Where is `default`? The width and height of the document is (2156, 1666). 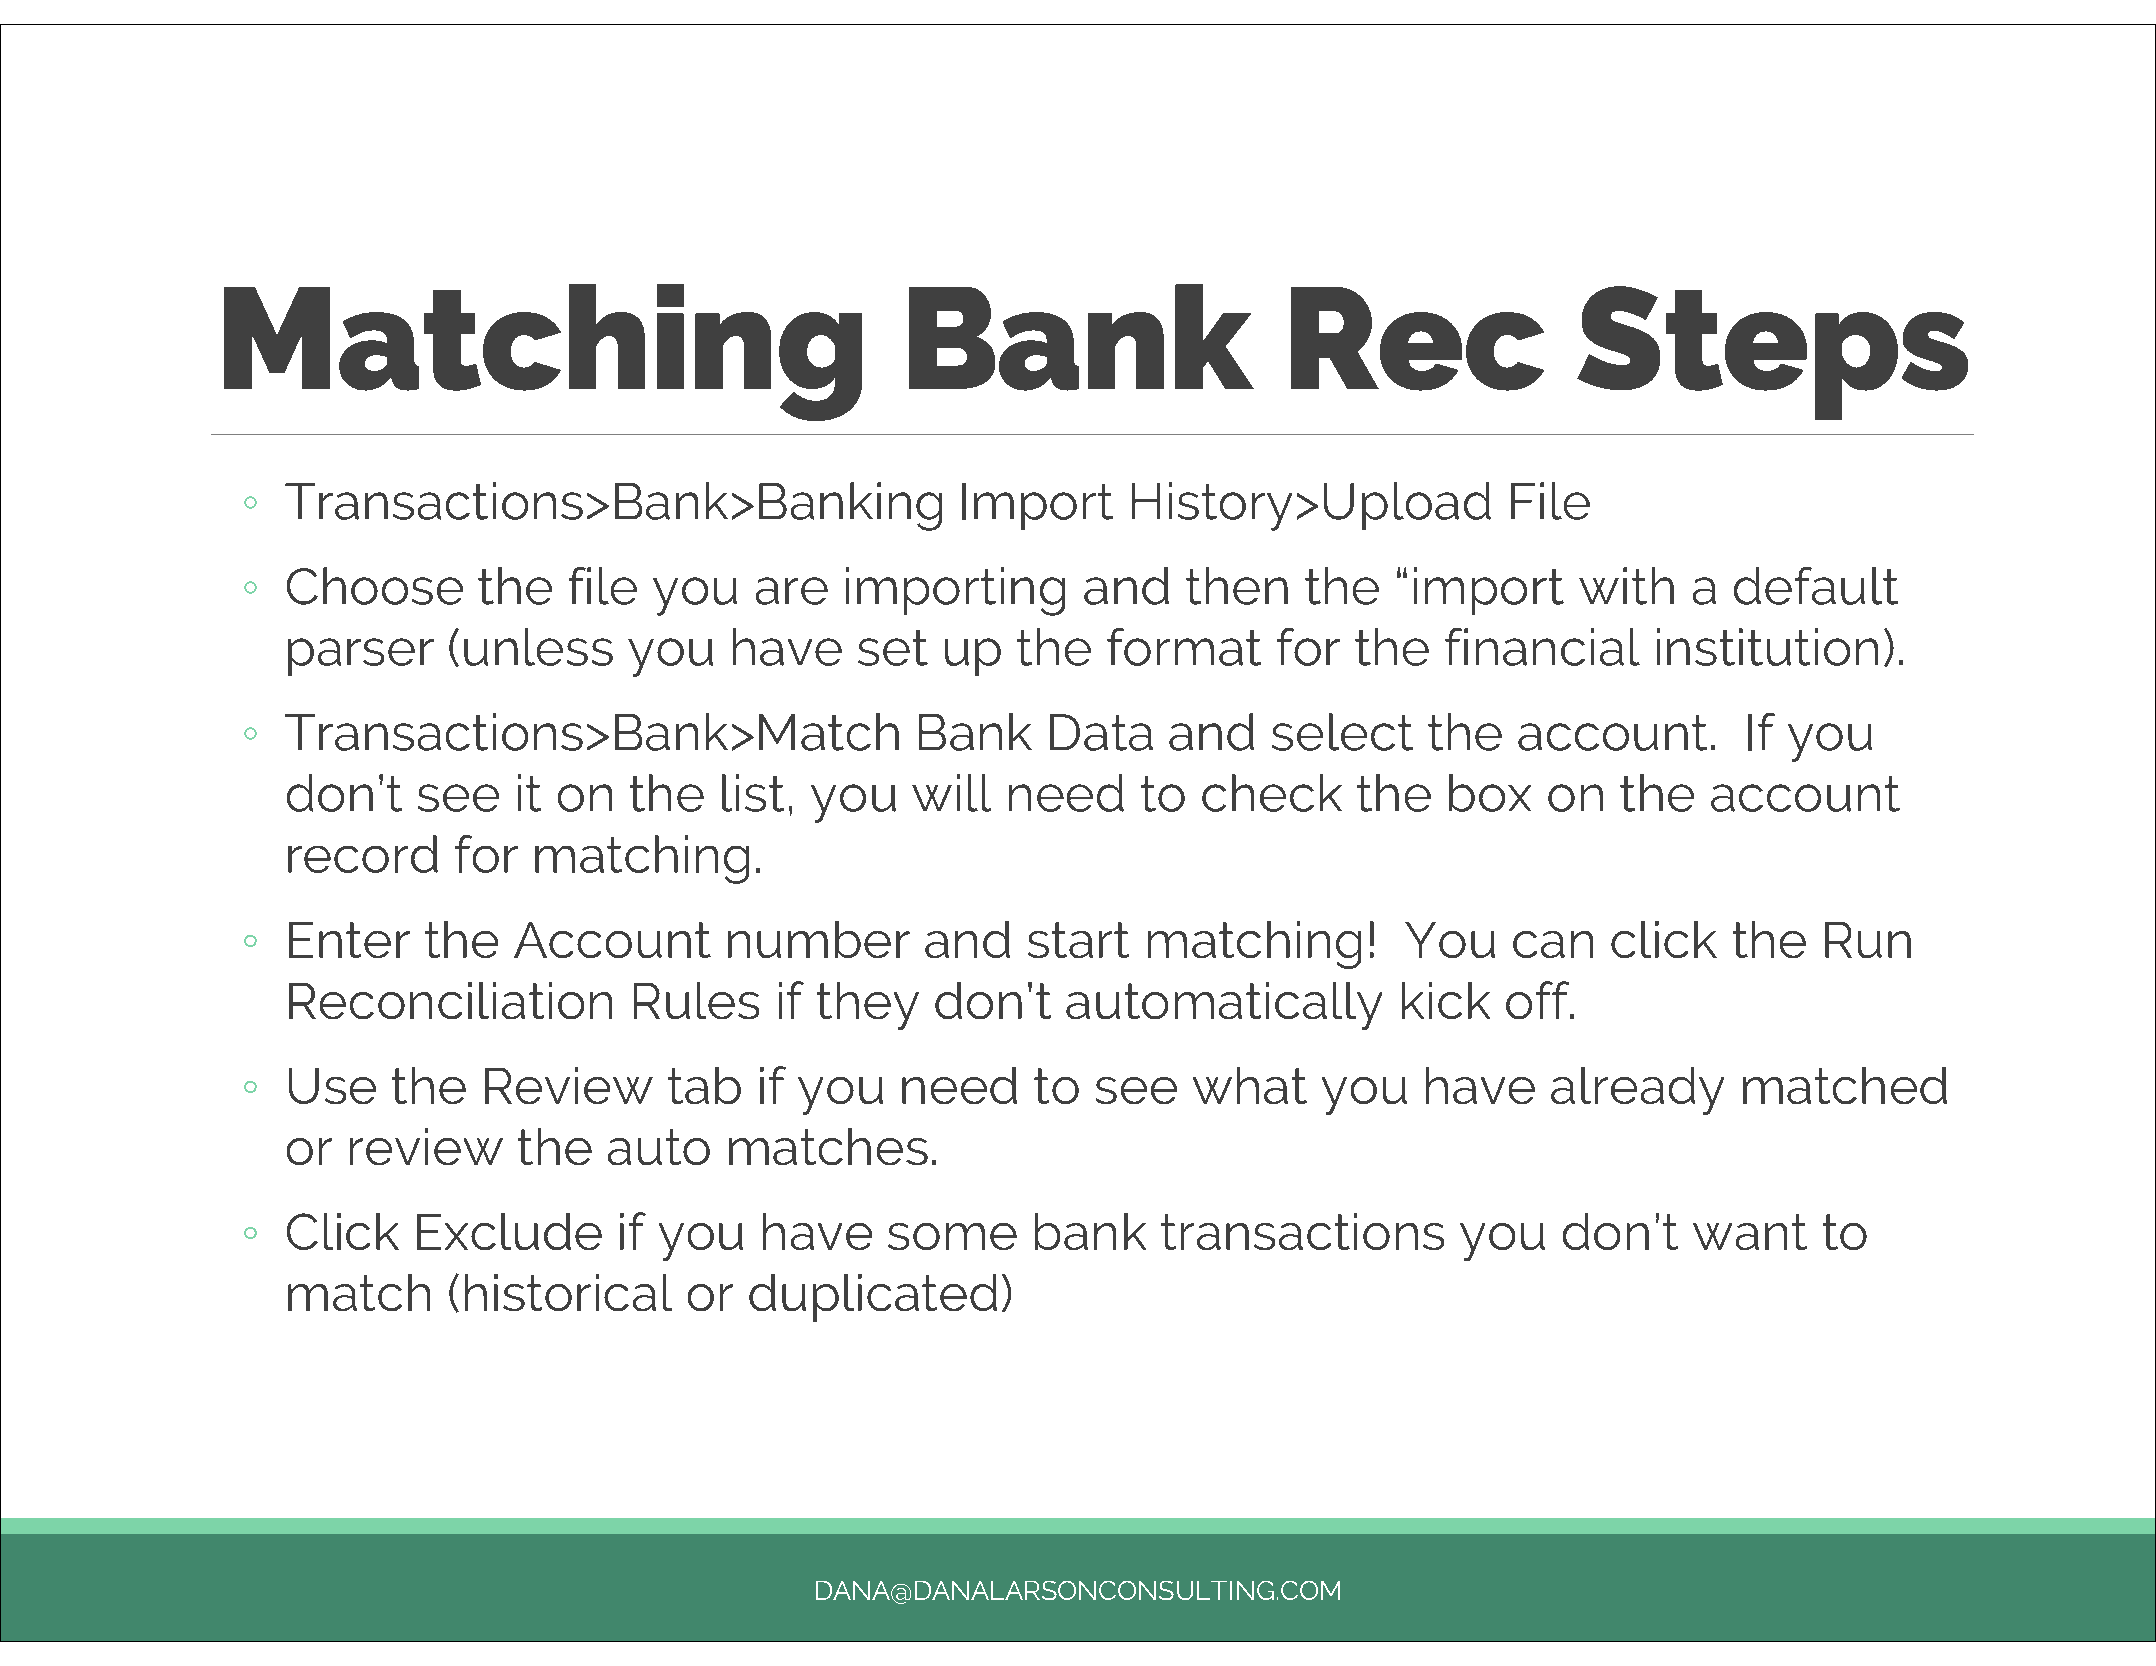 default is located at coordinates (1816, 586).
